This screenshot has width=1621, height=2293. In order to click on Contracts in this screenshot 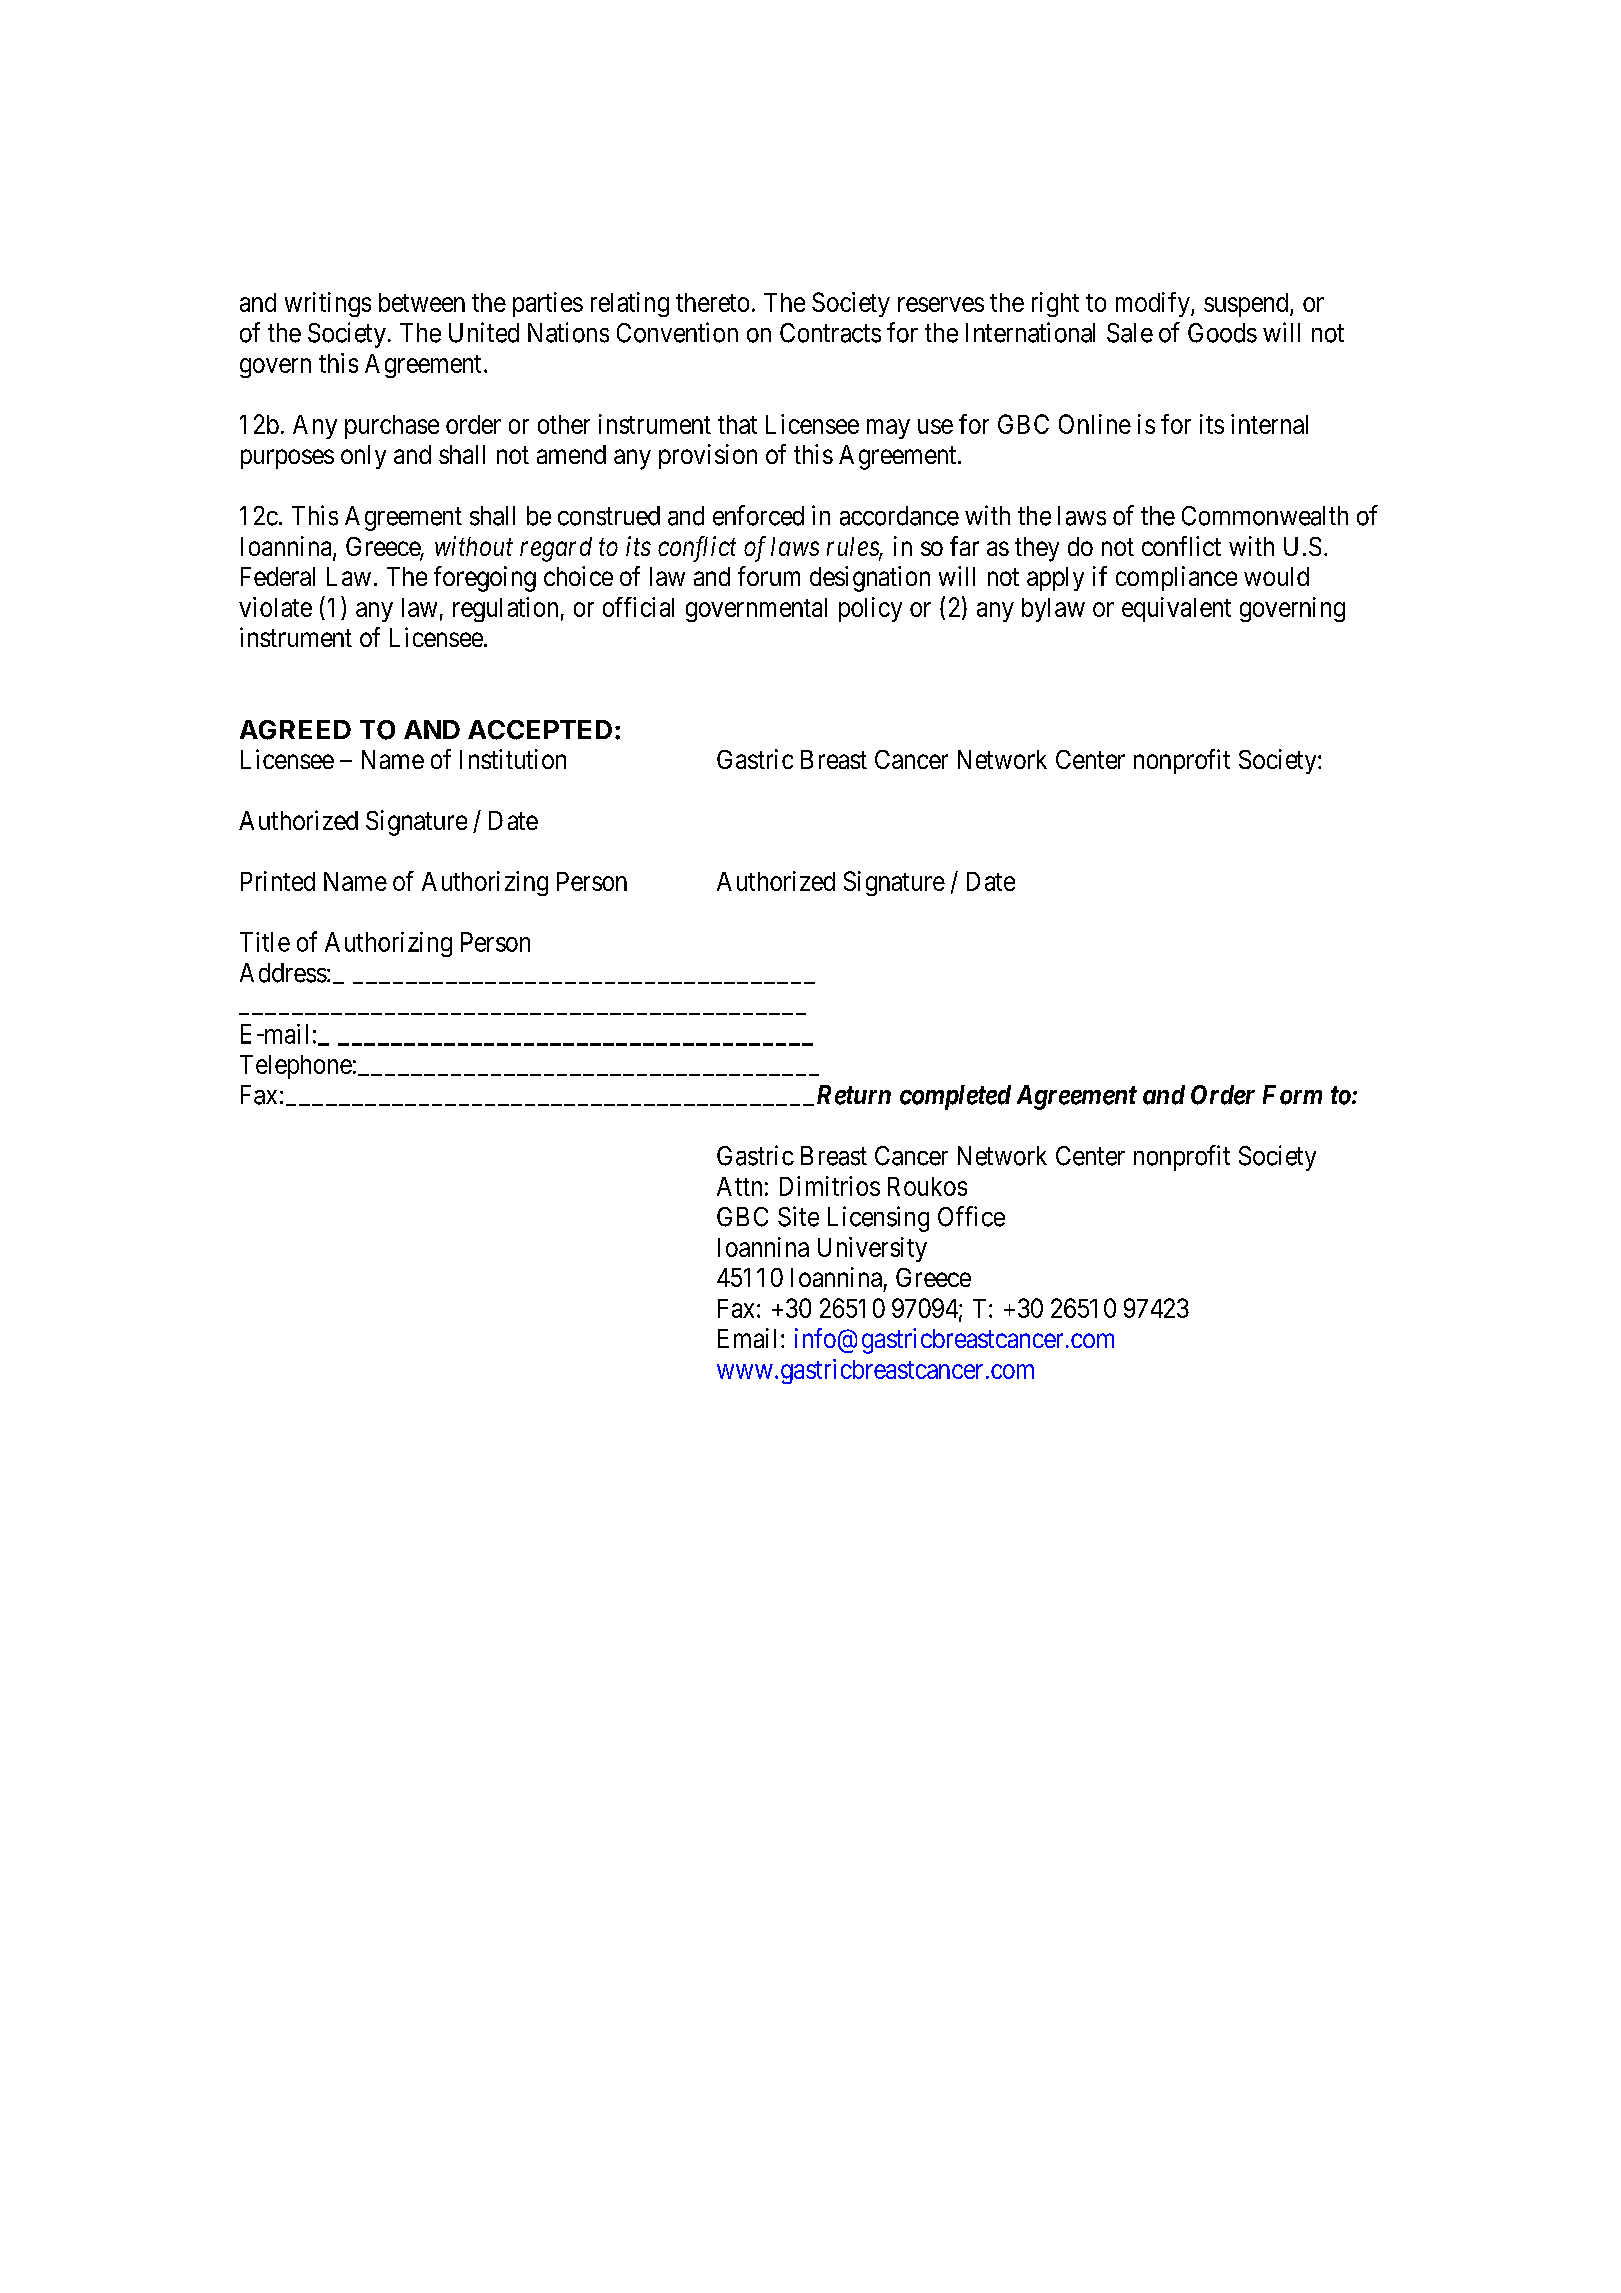, I will do `click(830, 333)`.
